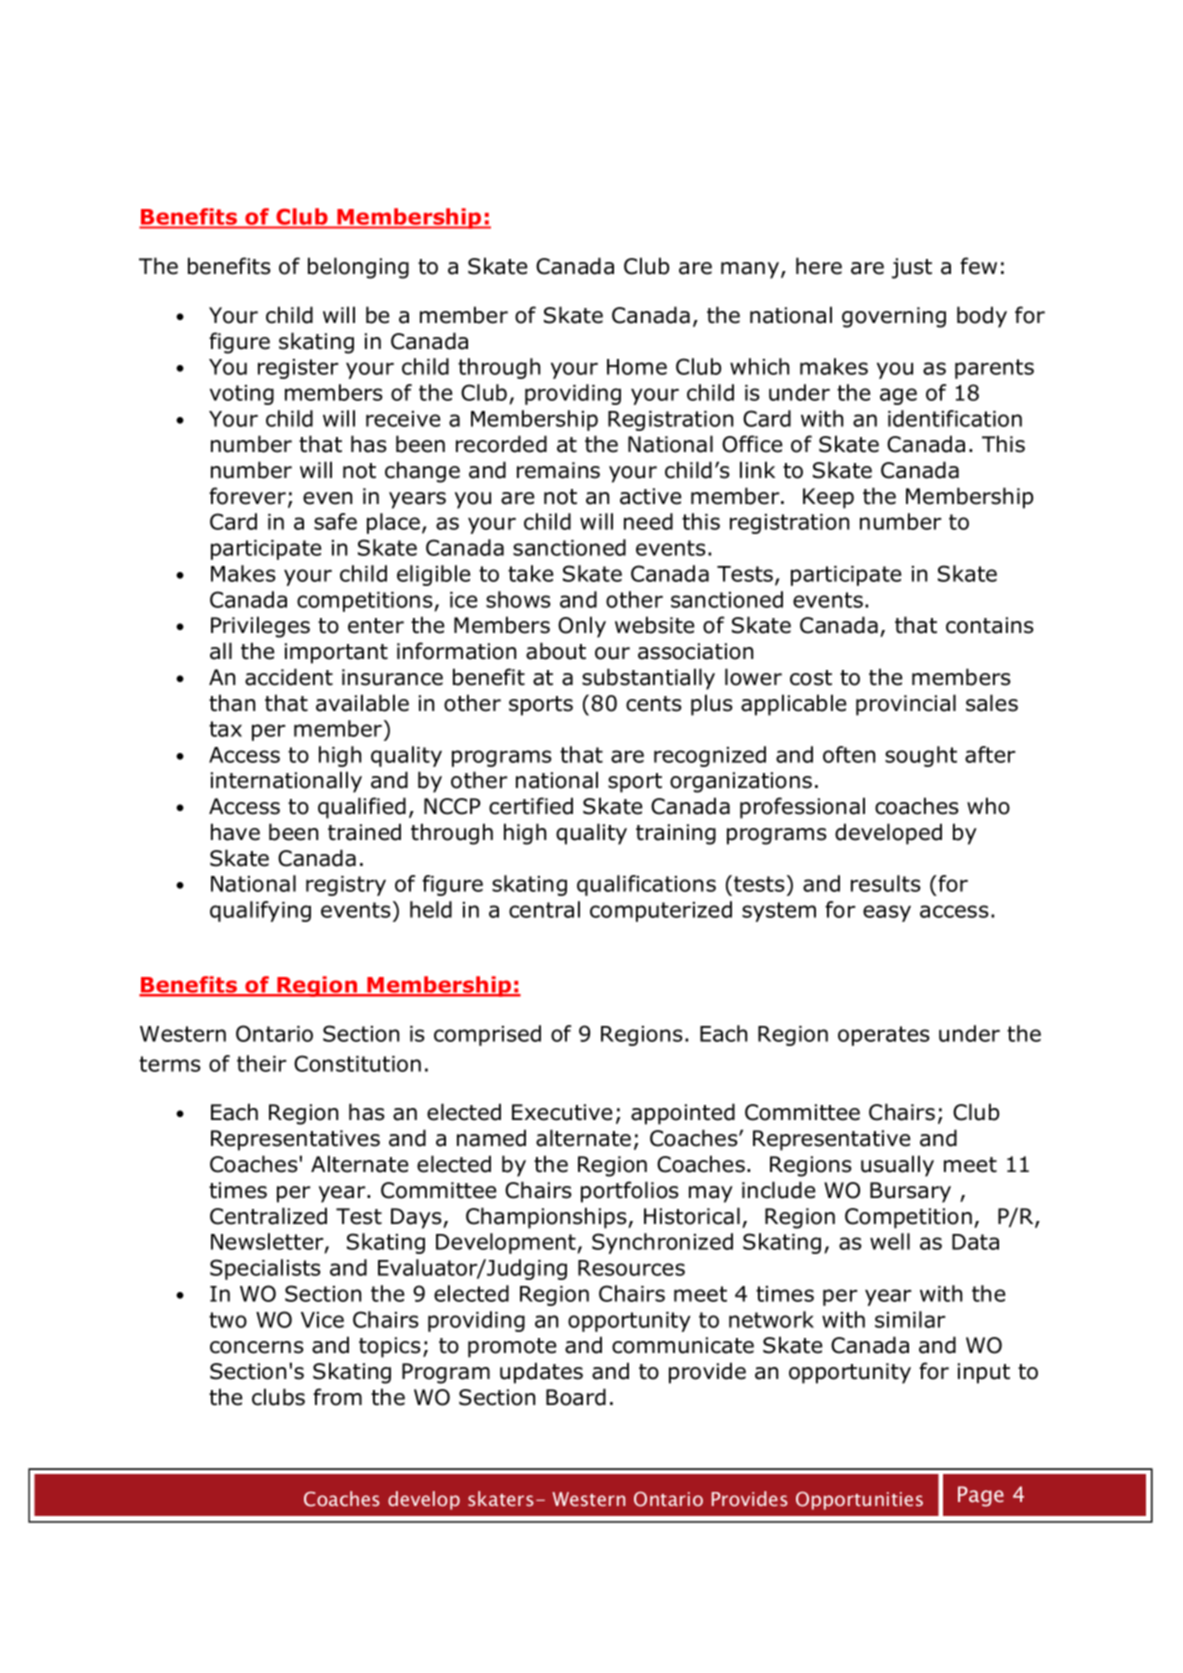 This image has width=1183, height=1673. Describe the element at coordinates (646, 885) in the image. I see `qualifications` at that location.
